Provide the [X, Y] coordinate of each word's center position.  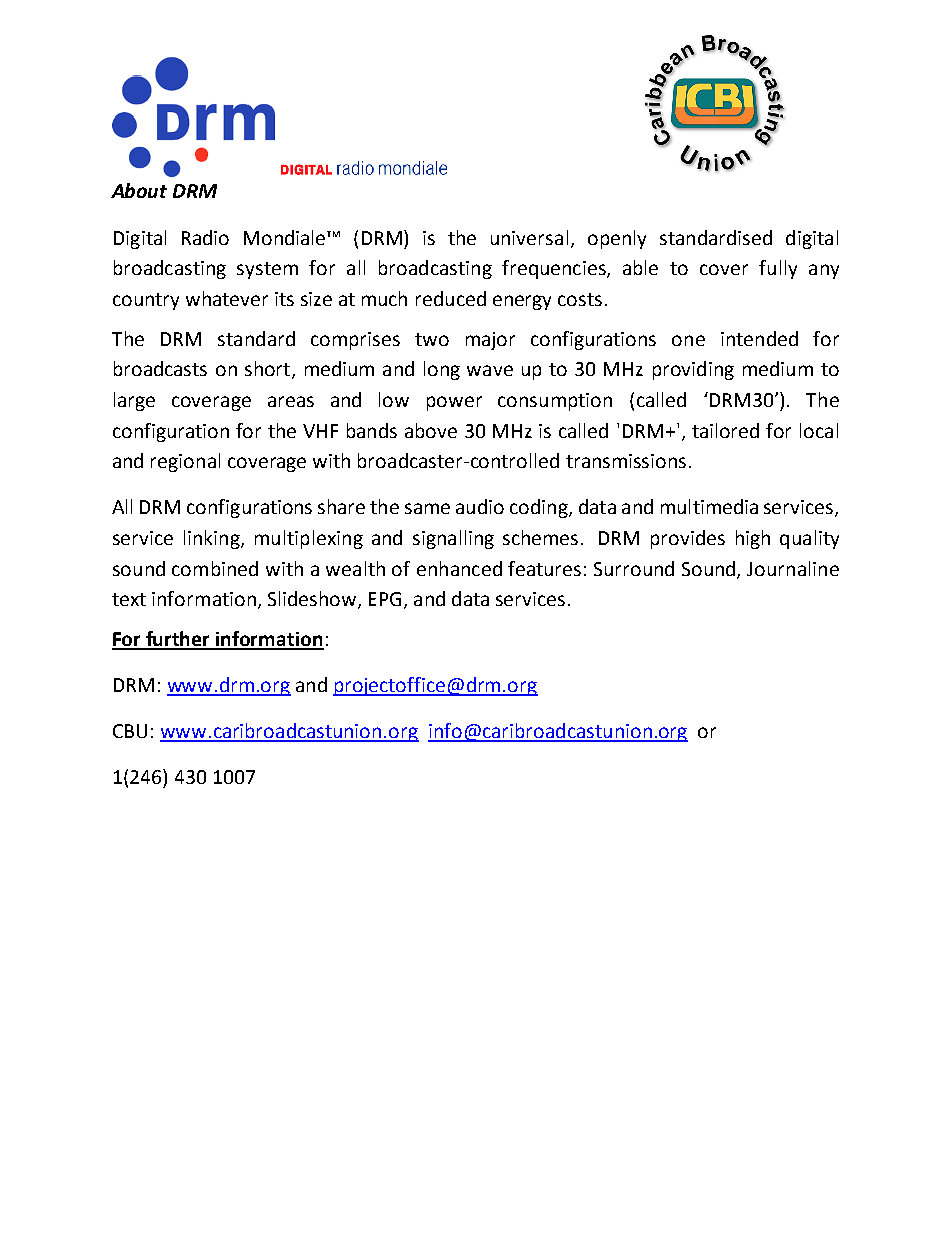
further [178, 640]
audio [480, 506]
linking [213, 539]
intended [759, 338]
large [134, 401]
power [454, 403]
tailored [725, 430]
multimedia [709, 506]
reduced [451, 298]
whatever [227, 298]
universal [529, 237]
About [139, 190]
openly [617, 239]
